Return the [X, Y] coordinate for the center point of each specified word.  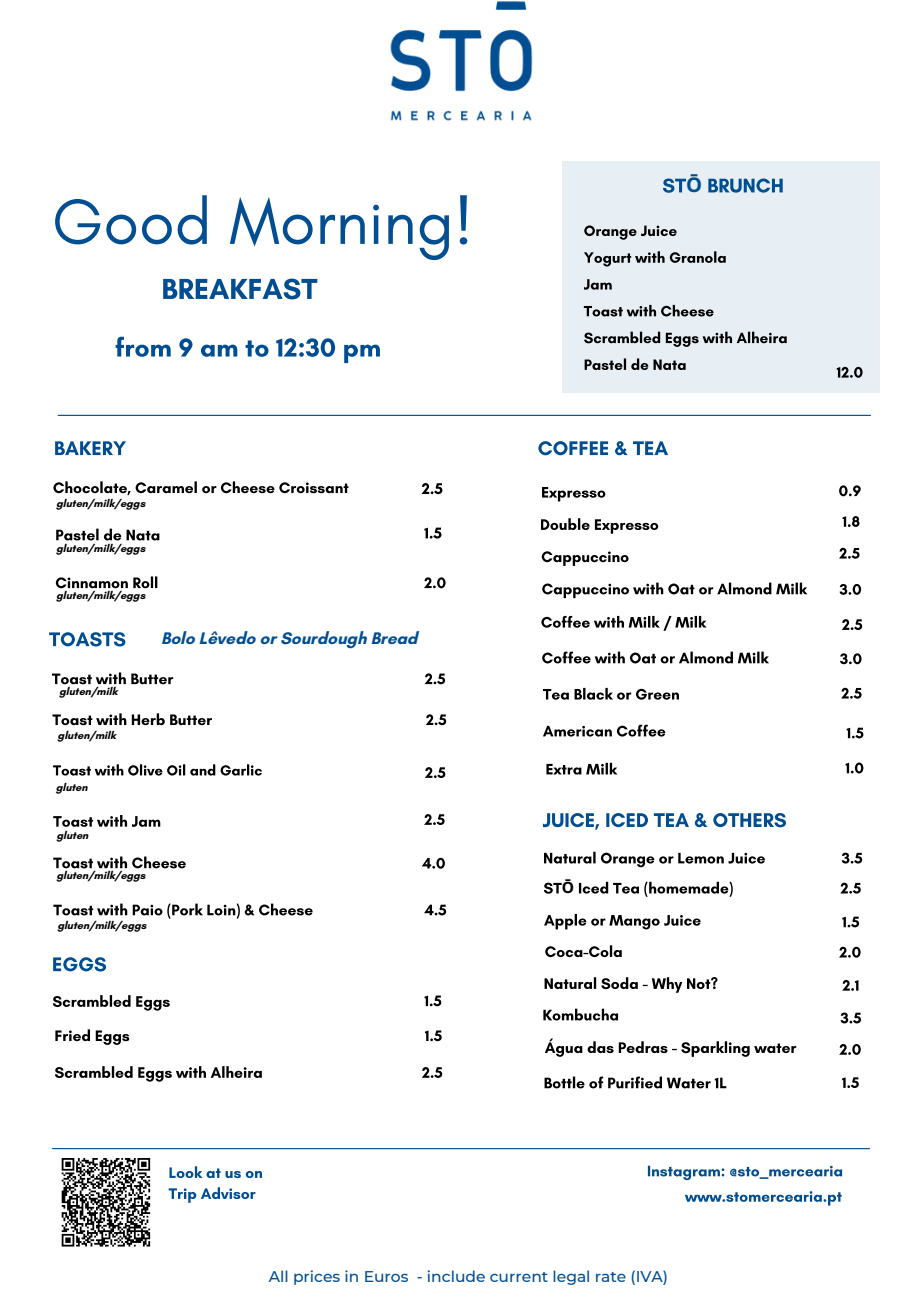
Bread [395, 637]
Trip [182, 1195]
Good [131, 220]
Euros [386, 1276]
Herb [148, 719]
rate [611, 1277]
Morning [339, 228]
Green [657, 694]
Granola [698, 257]
